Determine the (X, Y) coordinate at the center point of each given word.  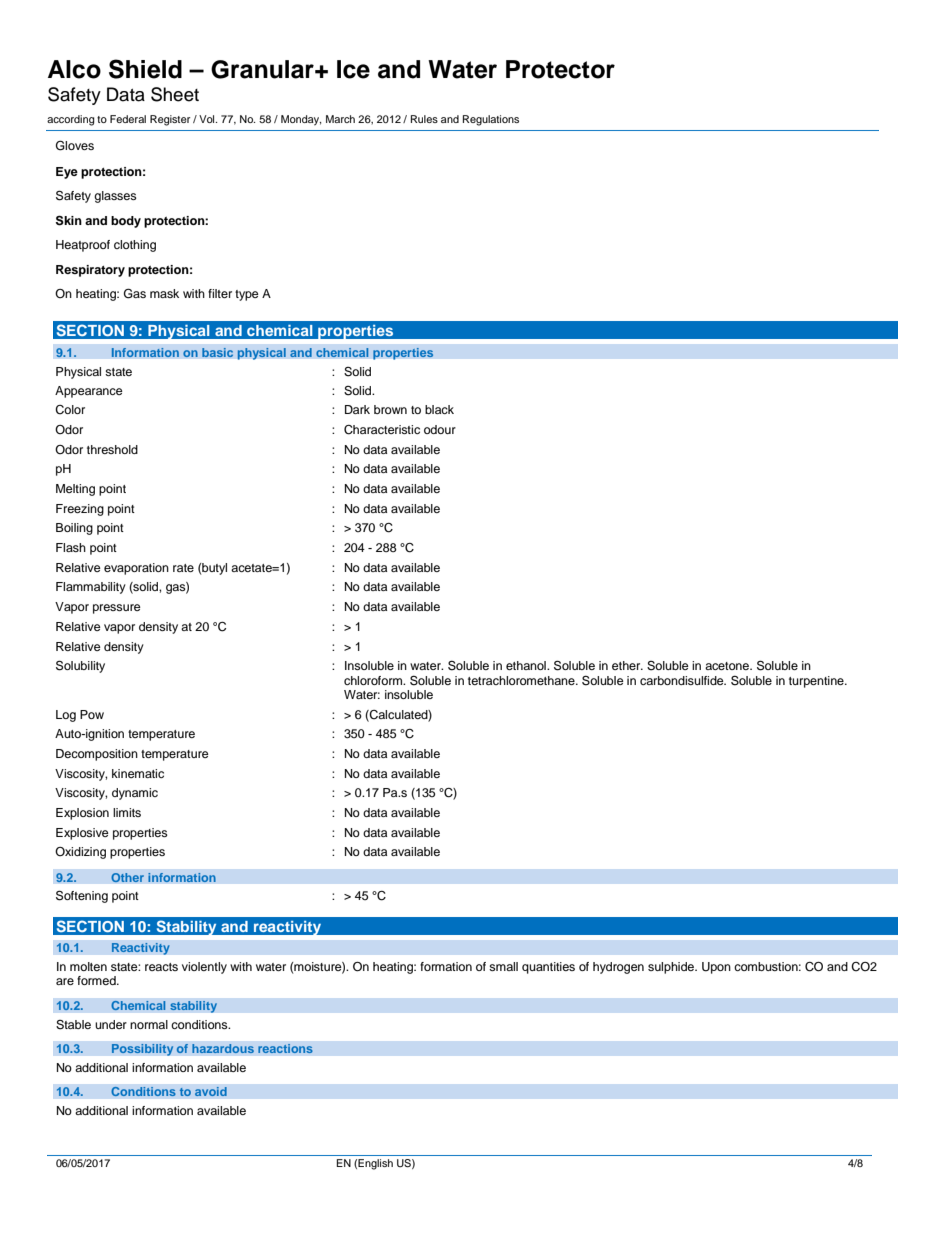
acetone (728, 666)
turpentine (817, 682)
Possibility (142, 1050)
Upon (716, 968)
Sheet (175, 94)
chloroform (374, 680)
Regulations (491, 120)
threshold (112, 449)
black (439, 409)
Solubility (80, 666)
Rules (424, 119)
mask (164, 293)
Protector (560, 69)
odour (440, 429)
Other (127, 878)
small (503, 966)
